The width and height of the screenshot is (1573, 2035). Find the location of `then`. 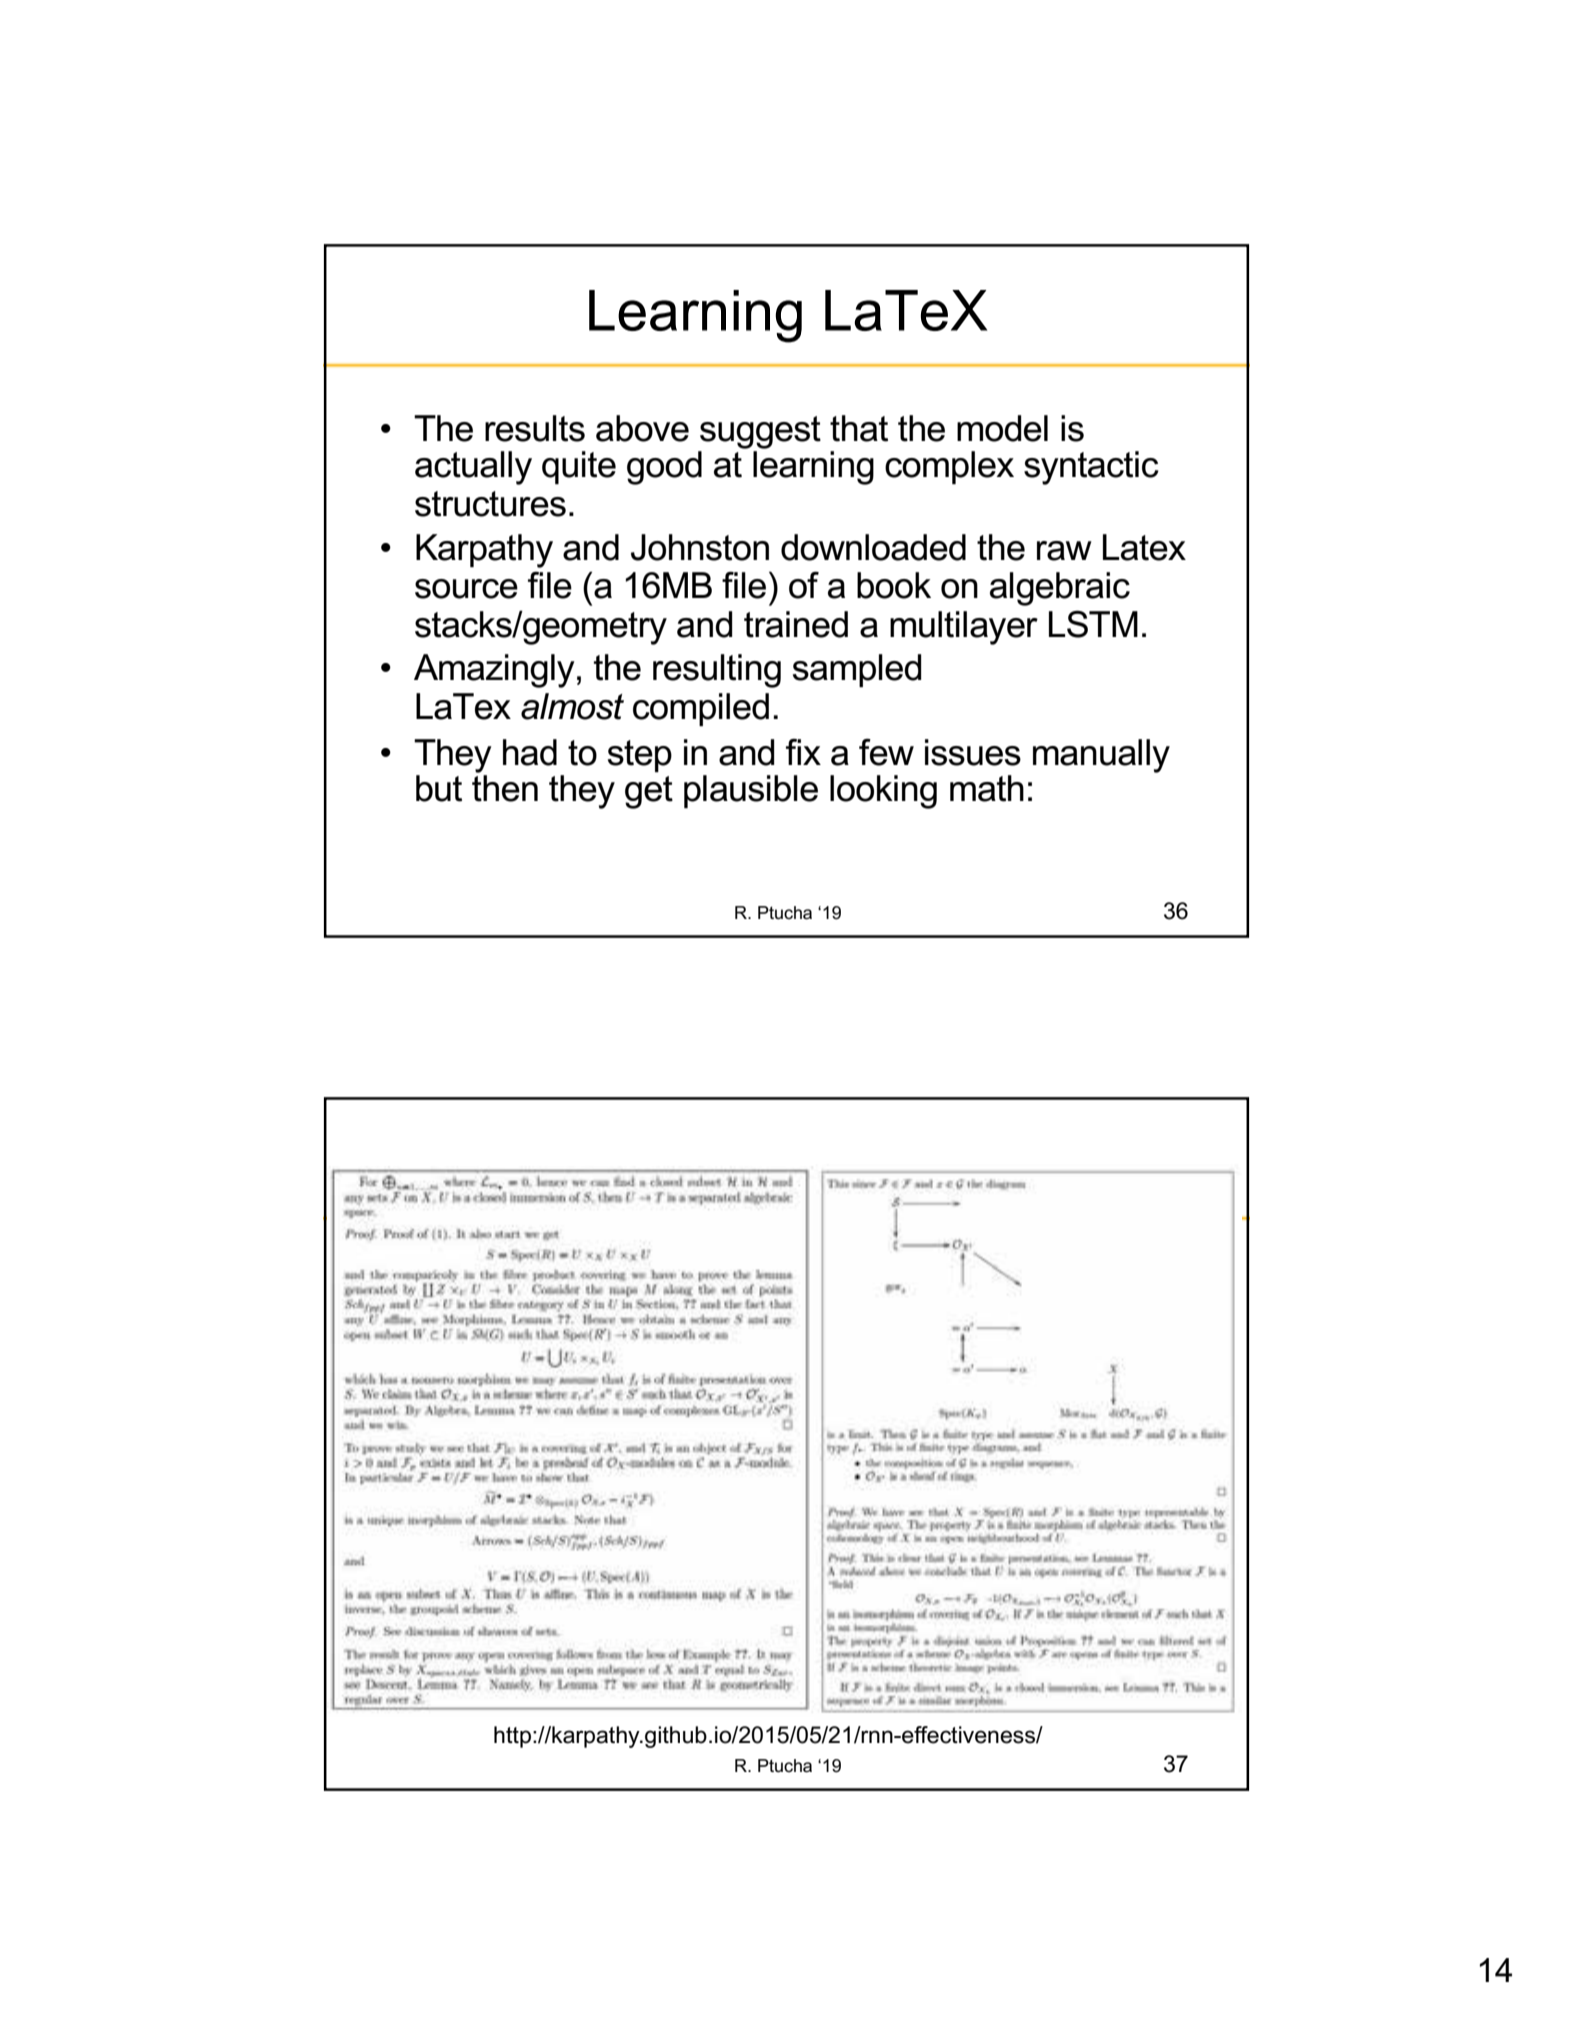

then is located at coordinates (505, 787).
